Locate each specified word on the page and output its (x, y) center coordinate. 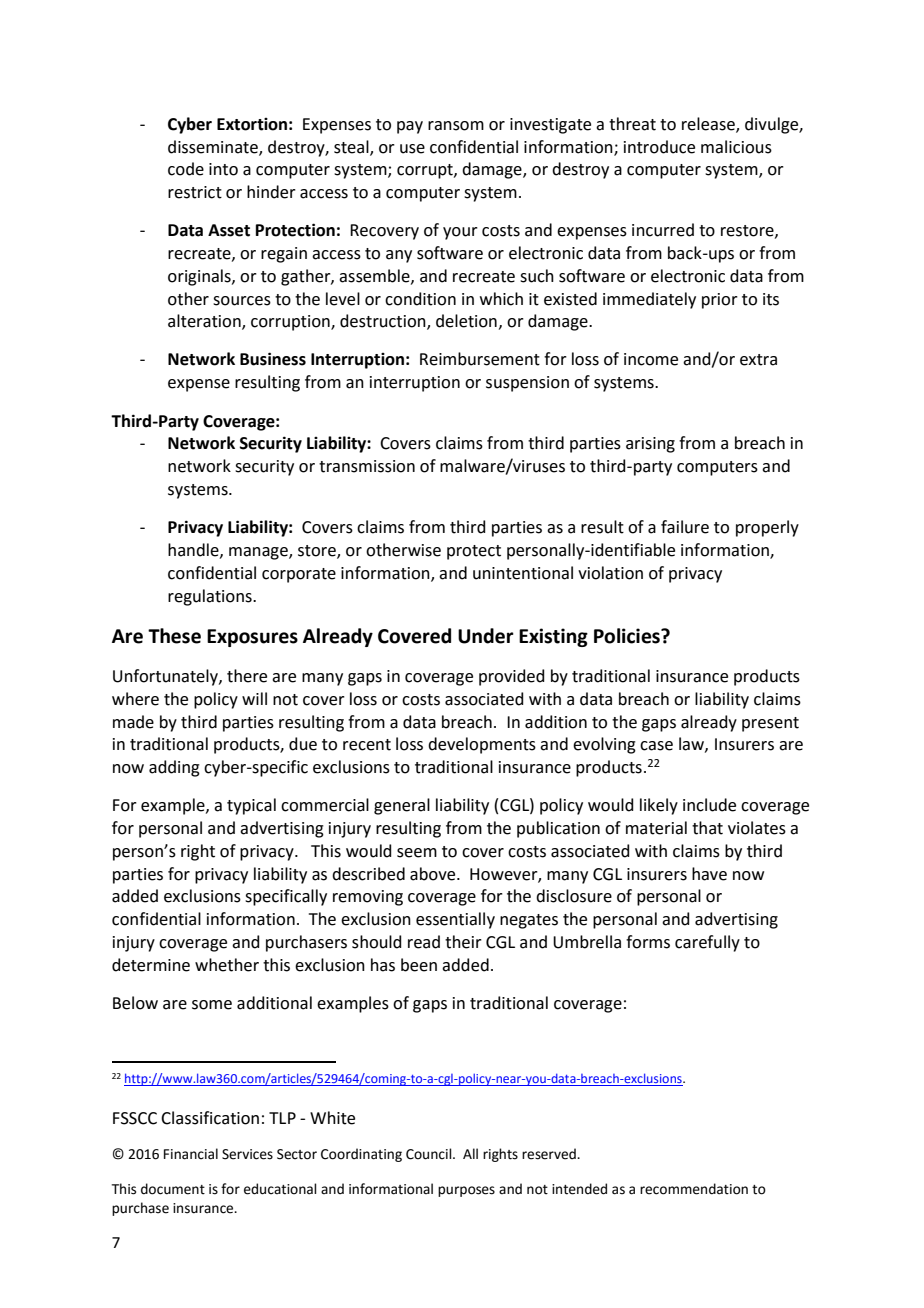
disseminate (214, 147)
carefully (707, 943)
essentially (455, 920)
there (247, 676)
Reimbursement (480, 359)
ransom (456, 126)
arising (650, 445)
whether (227, 965)
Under (486, 636)
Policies (628, 636)
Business (273, 359)
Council (430, 1154)
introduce (659, 147)
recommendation (694, 1189)
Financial (191, 1154)
